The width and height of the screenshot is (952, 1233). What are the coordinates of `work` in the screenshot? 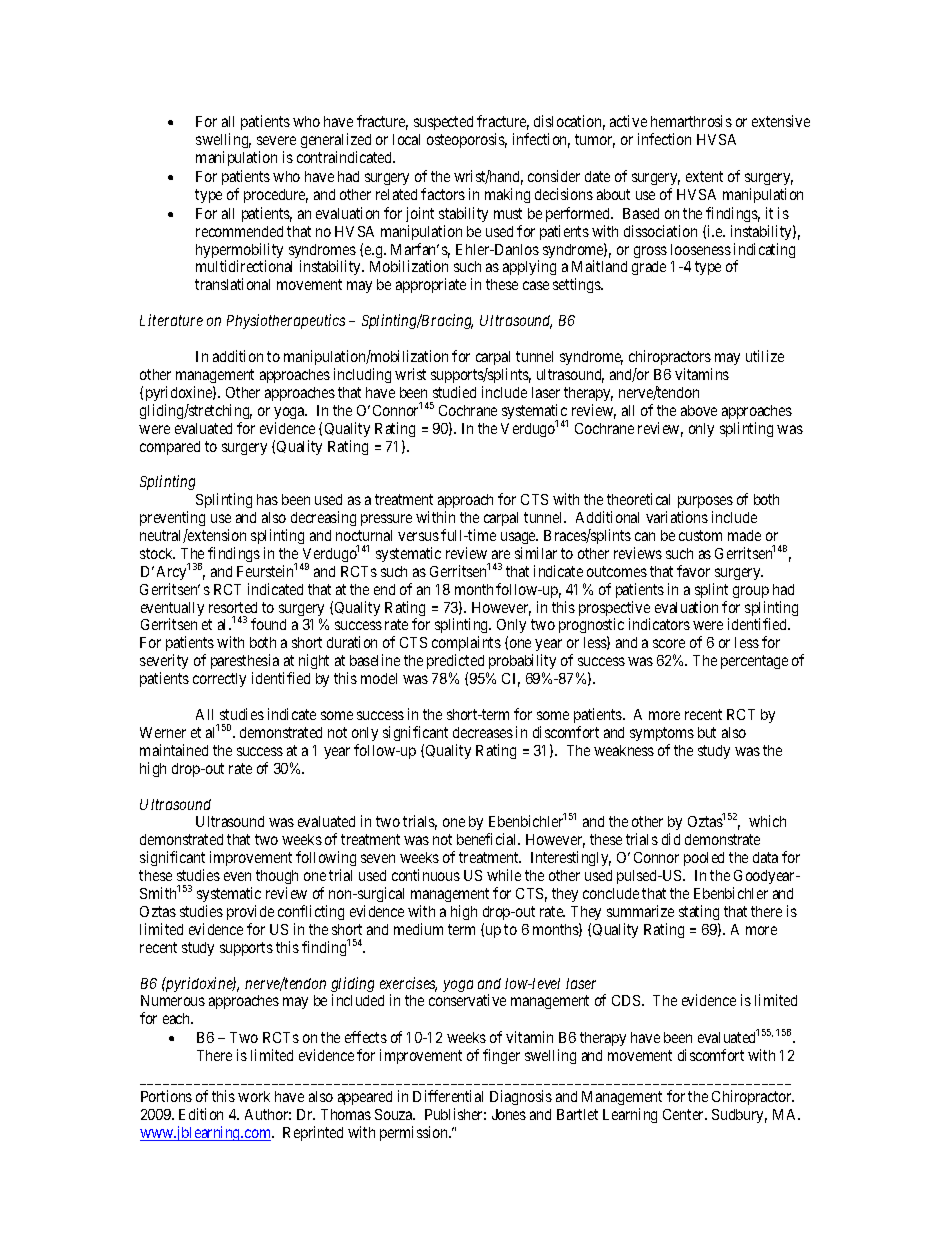 It's located at (254, 1096).
